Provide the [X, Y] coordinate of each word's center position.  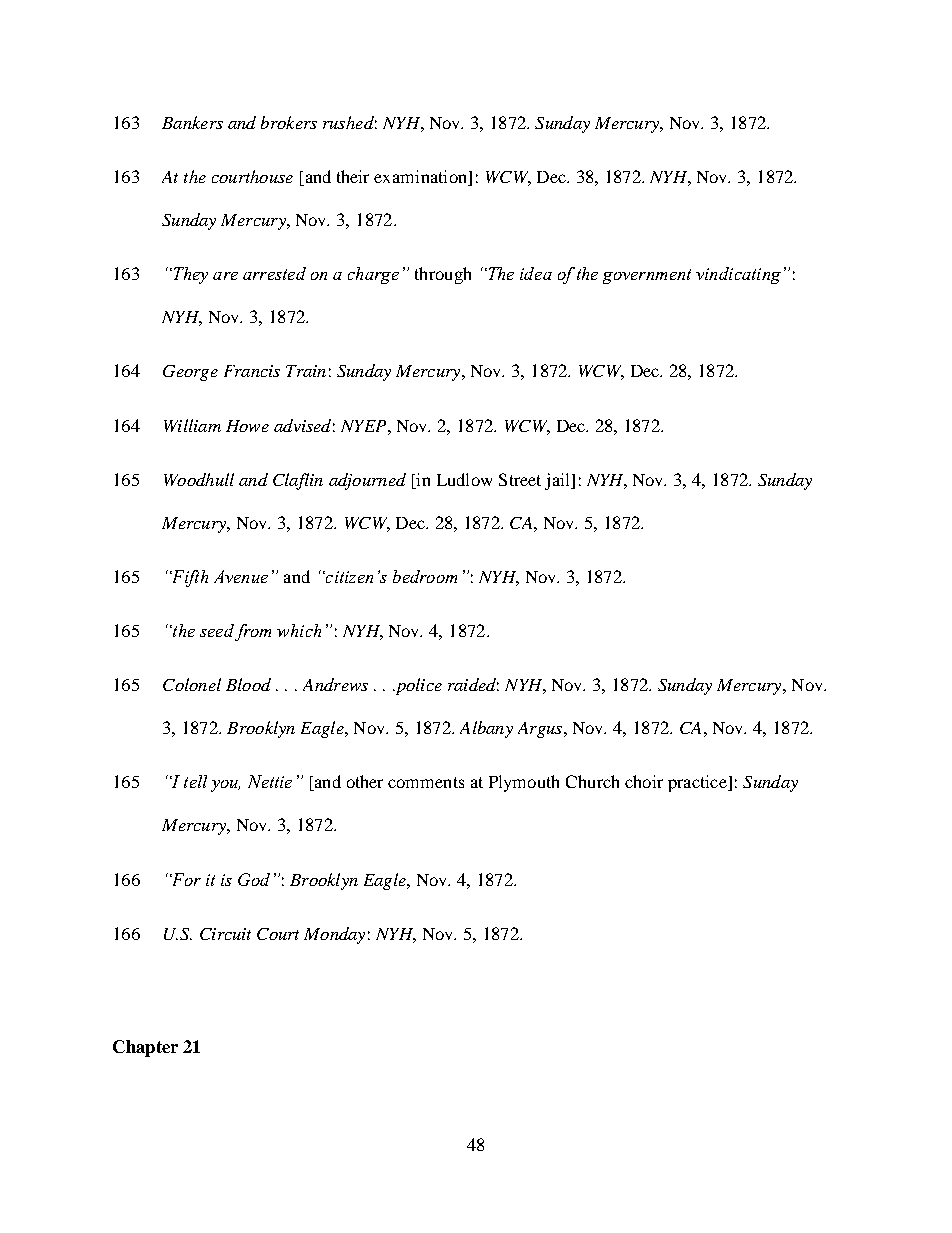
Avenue [241, 576]
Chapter [145, 1048]
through [443, 275]
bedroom [425, 576]
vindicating [738, 275]
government [647, 276]
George [190, 373]
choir [644, 781]
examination [422, 178]
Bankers [192, 122]
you [225, 786]
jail [558, 481]
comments [426, 782]
